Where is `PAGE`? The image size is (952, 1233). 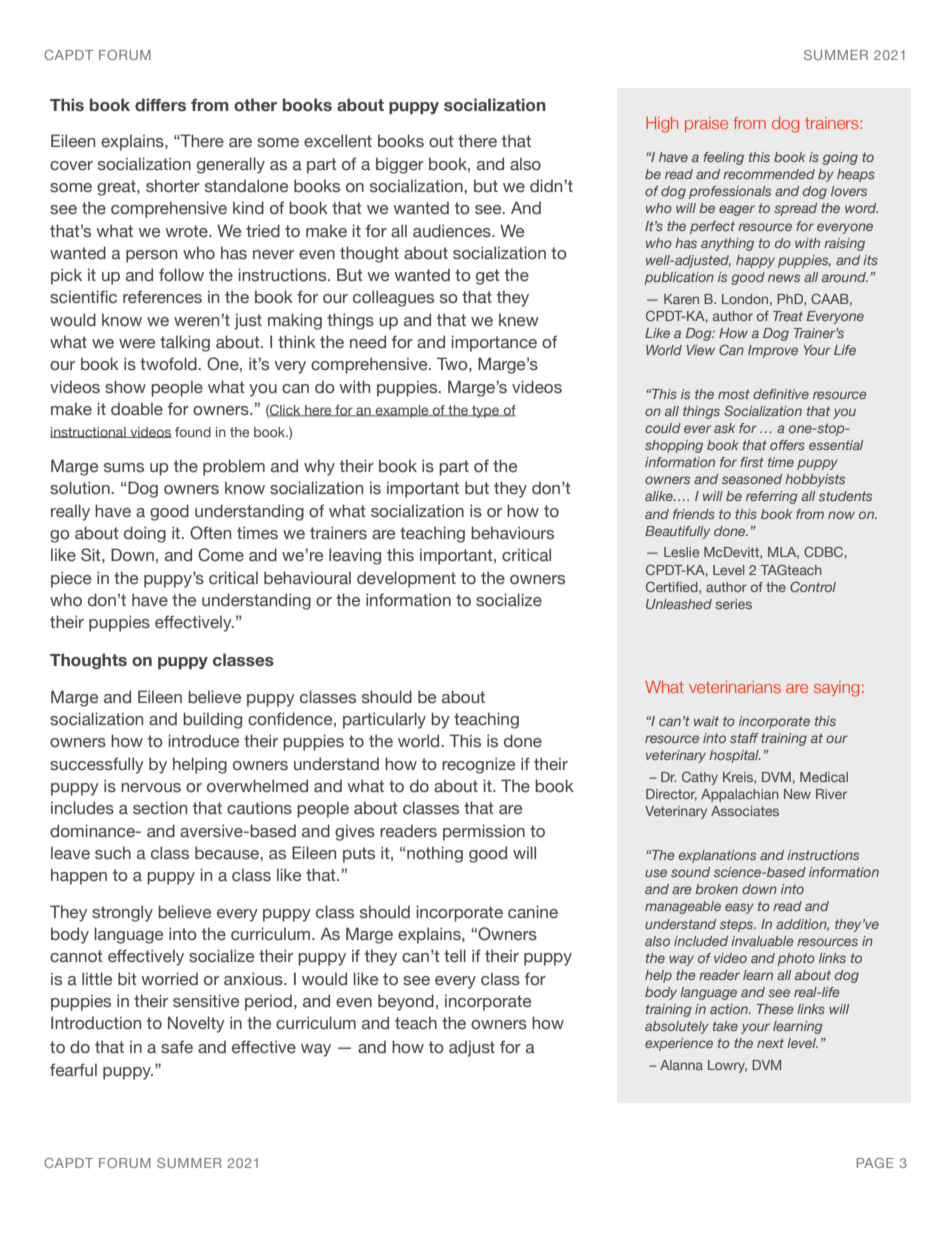
PAGE is located at coordinates (875, 1163).
